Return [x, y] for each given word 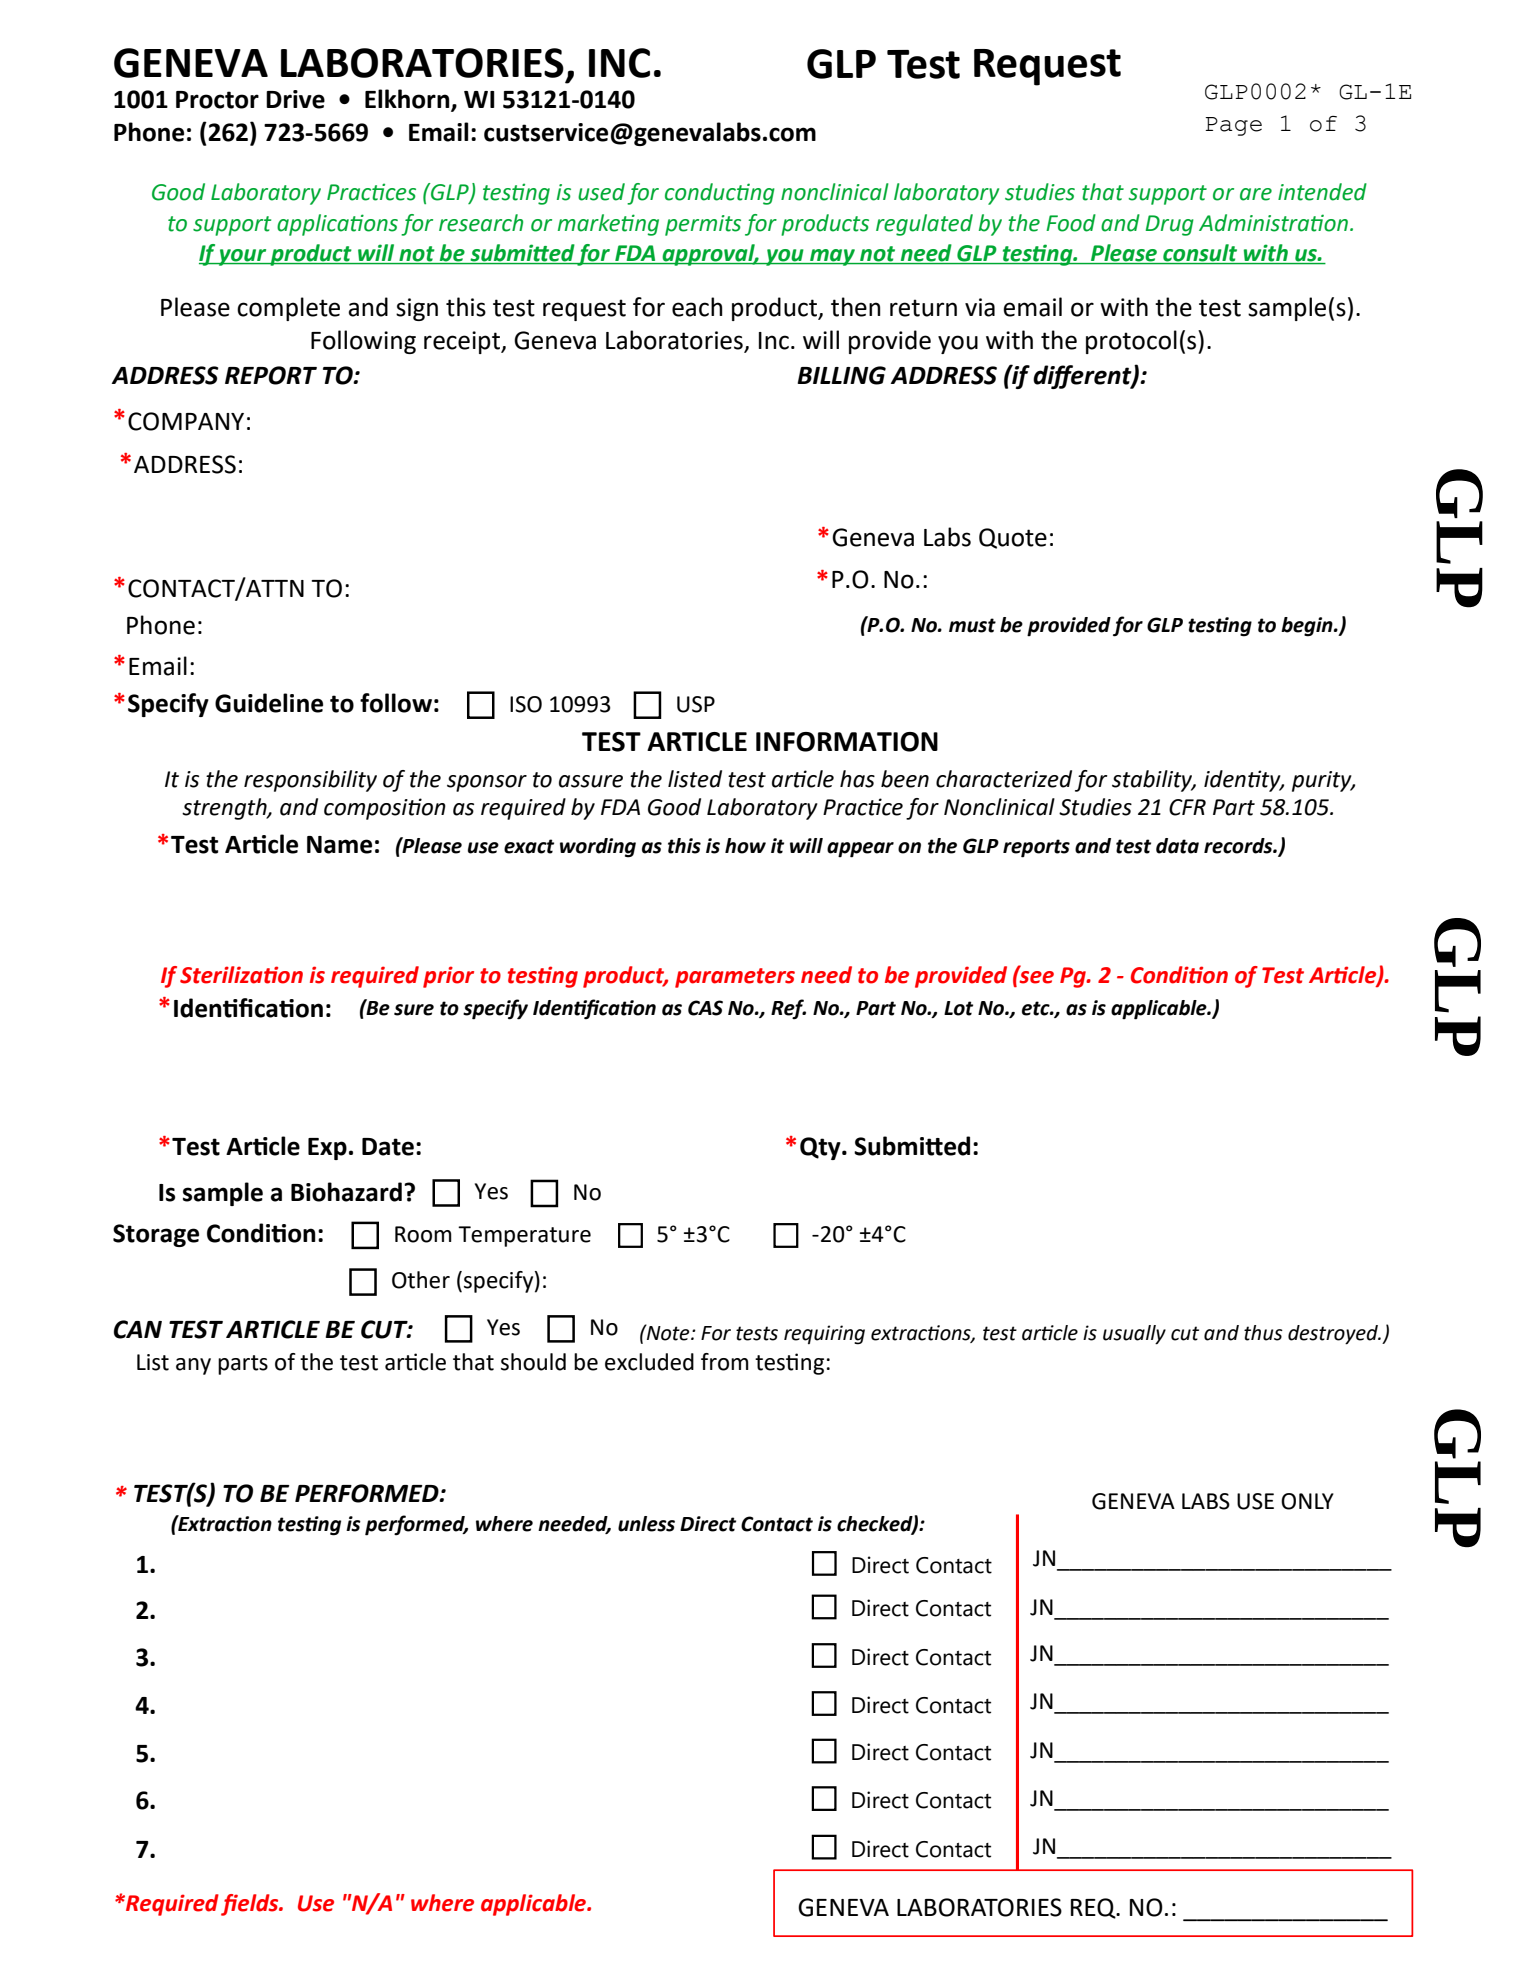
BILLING [841, 375]
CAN [138, 1329]
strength [225, 809]
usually [1134, 1335]
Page [1233, 126]
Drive [295, 99]
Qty [821, 1148]
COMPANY [186, 421]
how [745, 846]
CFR [1187, 807]
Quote [1013, 538]
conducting [720, 194]
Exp [327, 1149]
